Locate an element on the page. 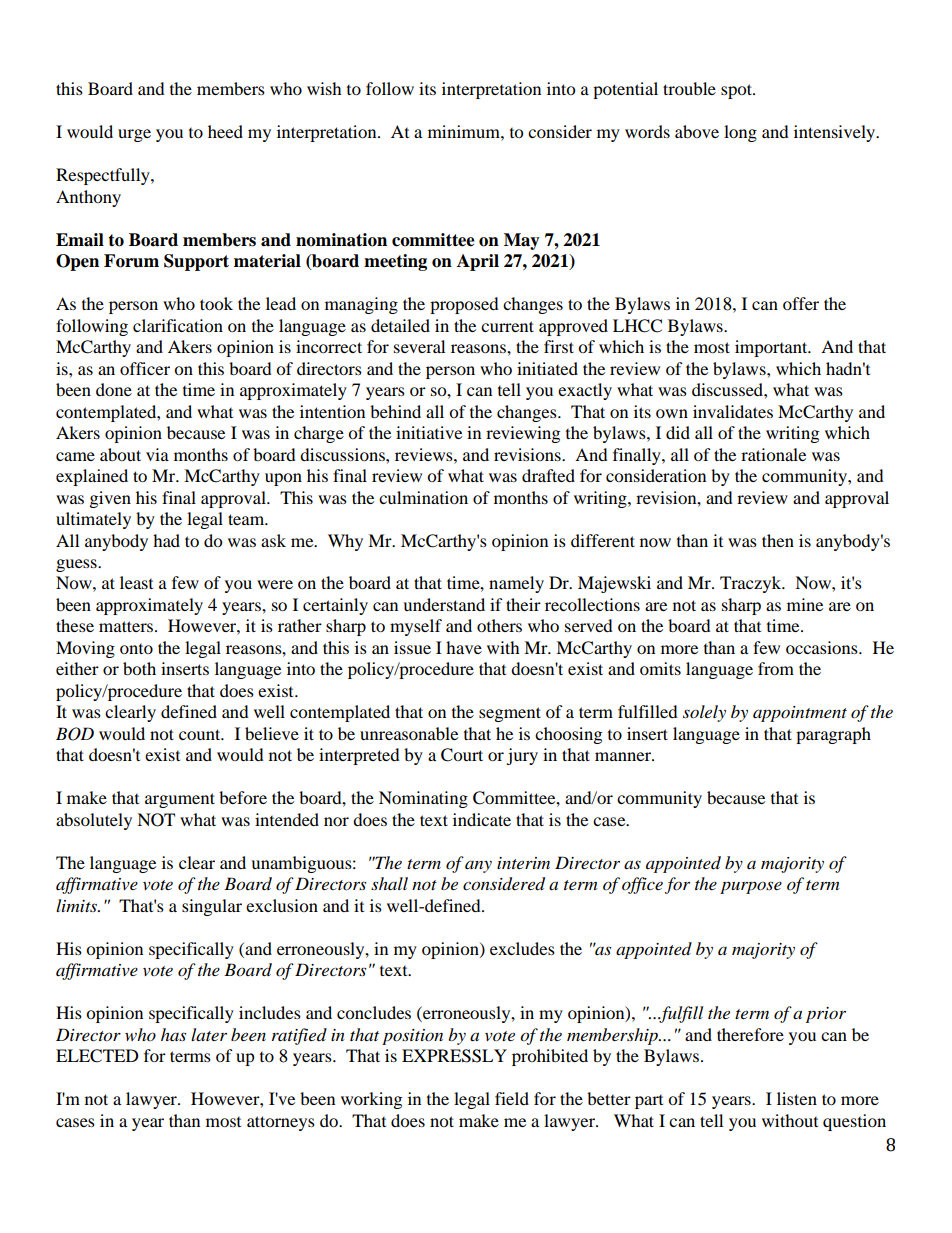  wish is located at coordinates (324, 88).
